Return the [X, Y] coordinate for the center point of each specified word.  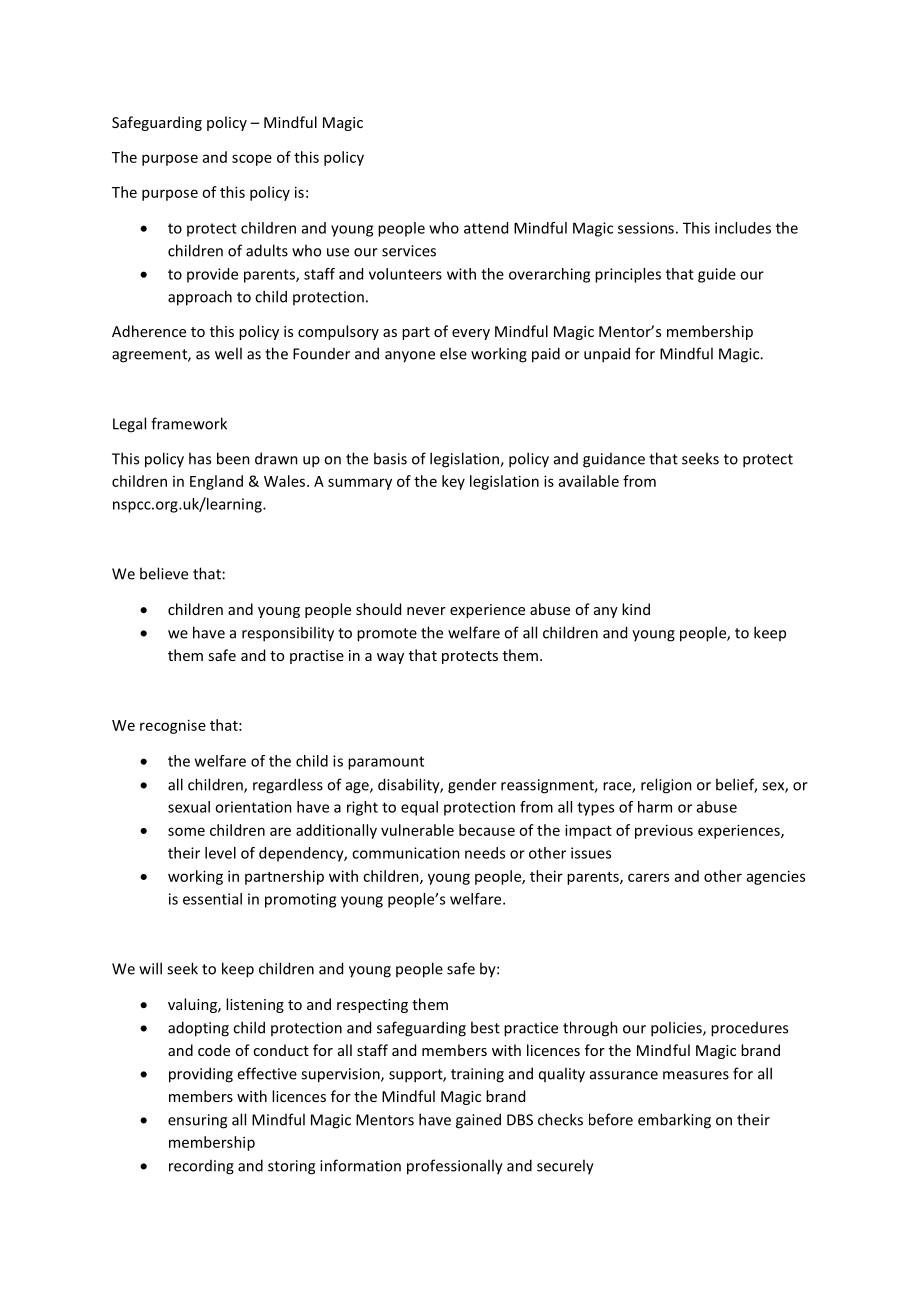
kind [636, 609]
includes [743, 228]
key [453, 482]
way [390, 658]
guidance [614, 460]
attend [486, 228]
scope [252, 160]
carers [648, 877]
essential [212, 899]
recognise [173, 726]
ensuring [197, 1121]
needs [485, 853]
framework [189, 423]
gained [478, 1121]
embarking [674, 1121]
